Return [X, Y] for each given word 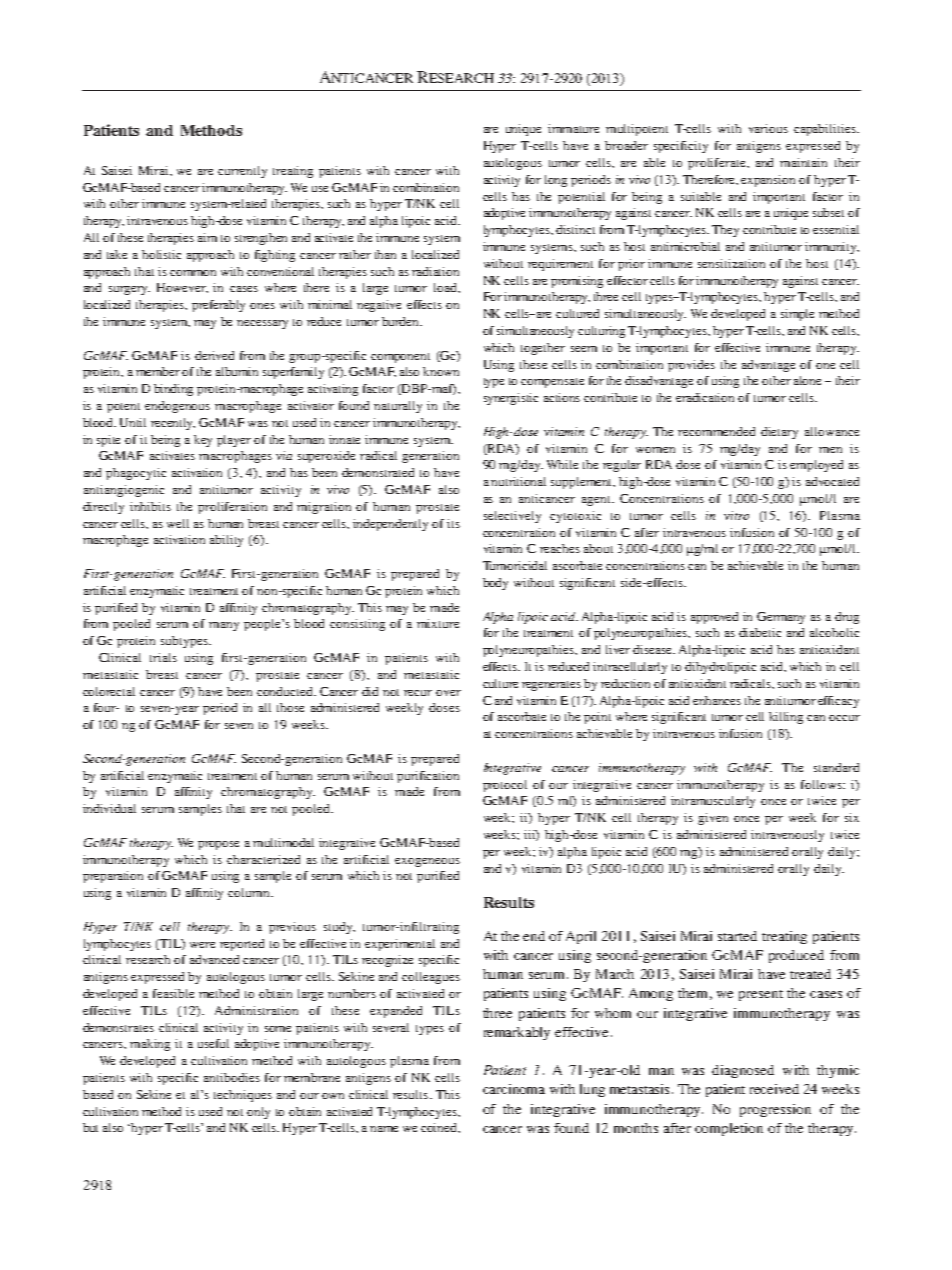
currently [242, 172]
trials [163, 657]
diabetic [760, 632]
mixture [438, 623]
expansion [768, 181]
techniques [243, 1096]
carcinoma [514, 1089]
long [556, 181]
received [774, 1089]
